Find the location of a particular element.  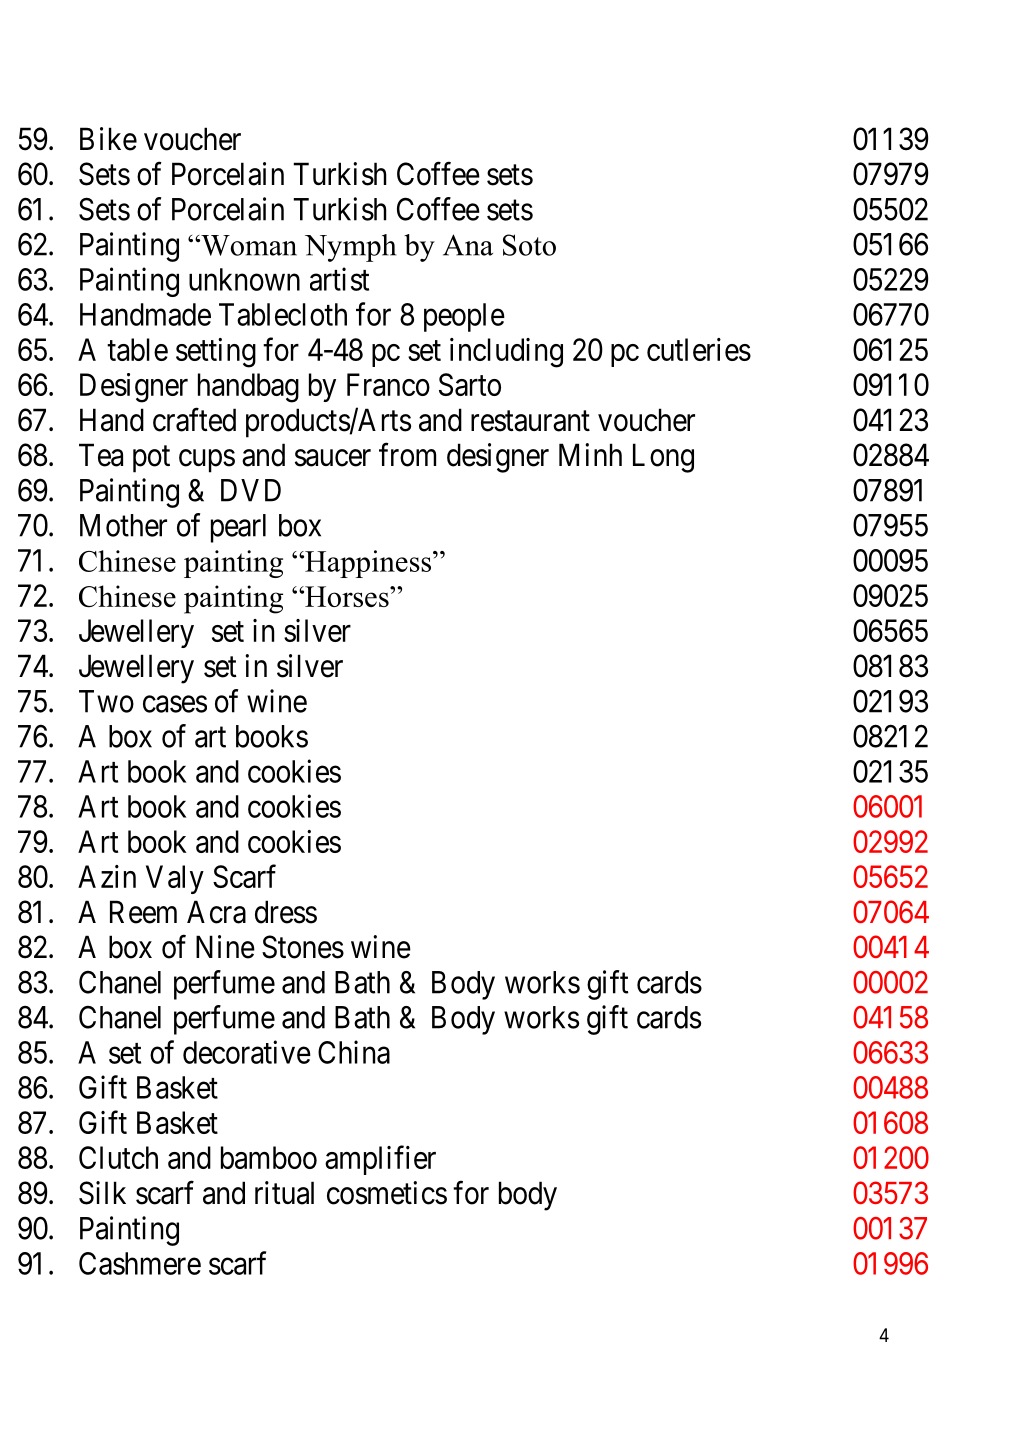

China is located at coordinates (354, 1052).
